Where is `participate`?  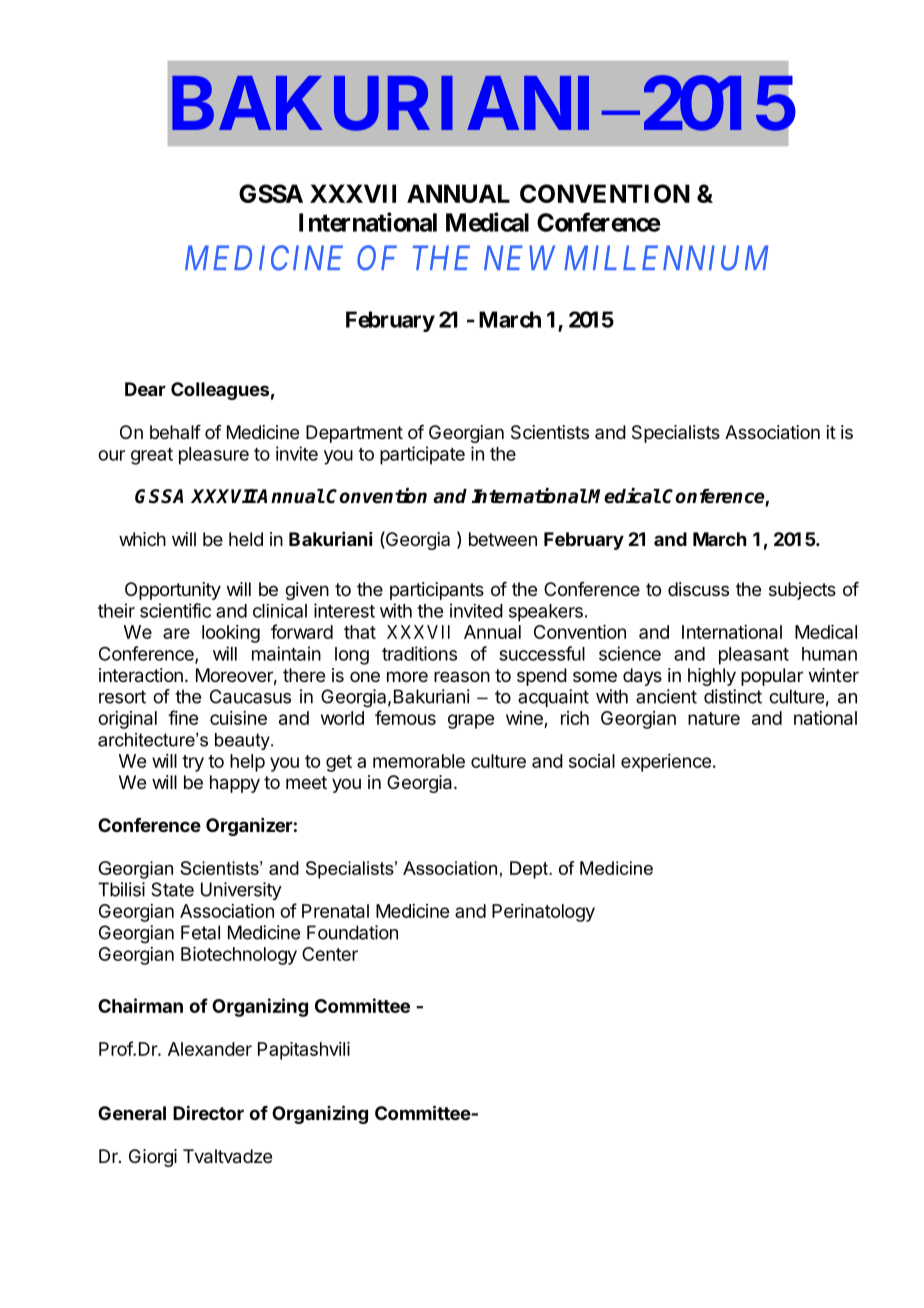
participate is located at coordinates (422, 455).
